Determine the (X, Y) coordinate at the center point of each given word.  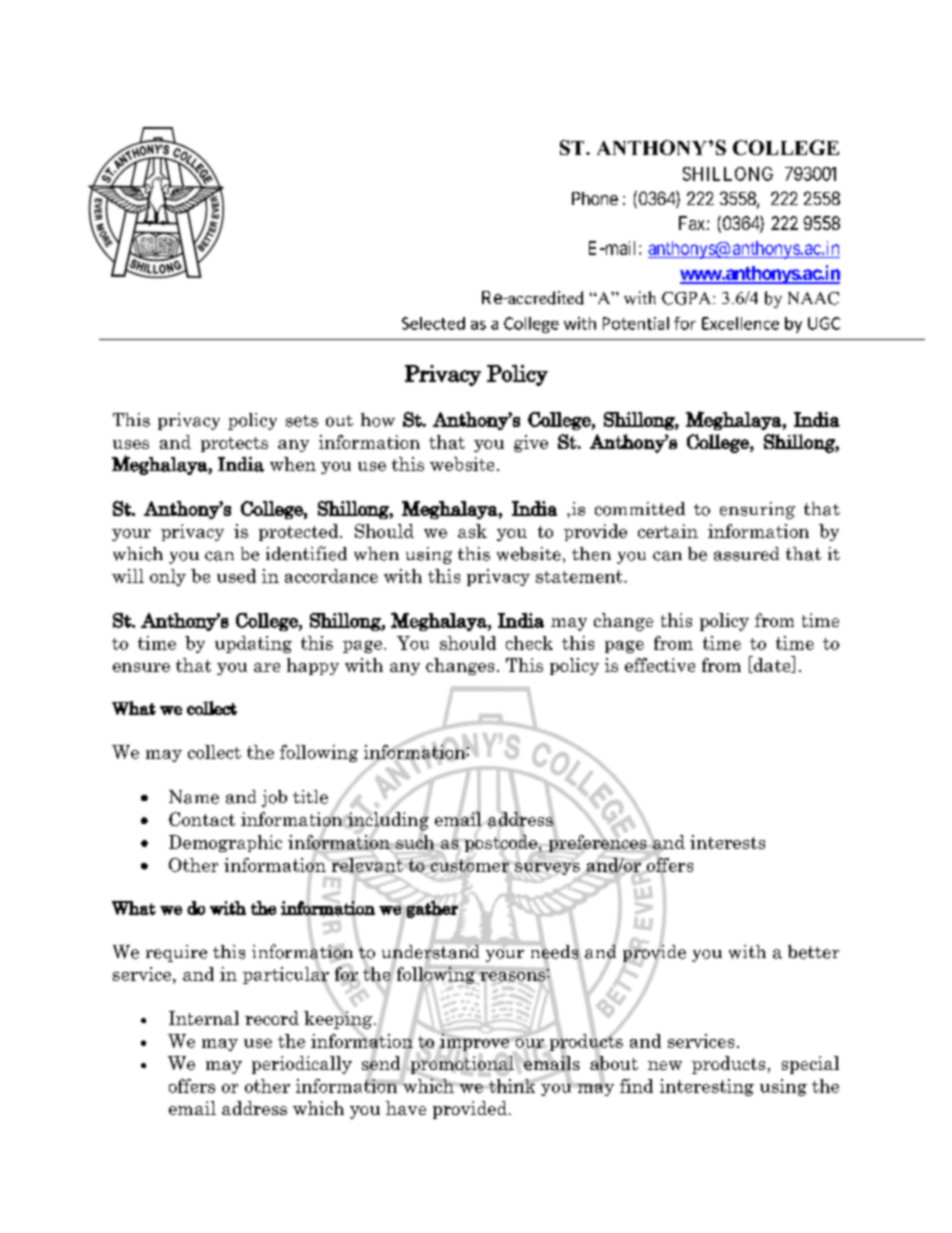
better (813, 952)
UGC (824, 323)
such (415, 842)
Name (194, 797)
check (529, 643)
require (176, 953)
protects (234, 444)
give (531, 443)
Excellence (740, 323)
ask (472, 531)
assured (746, 554)
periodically (302, 1065)
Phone (595, 198)
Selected (433, 323)
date (772, 664)
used (236, 576)
